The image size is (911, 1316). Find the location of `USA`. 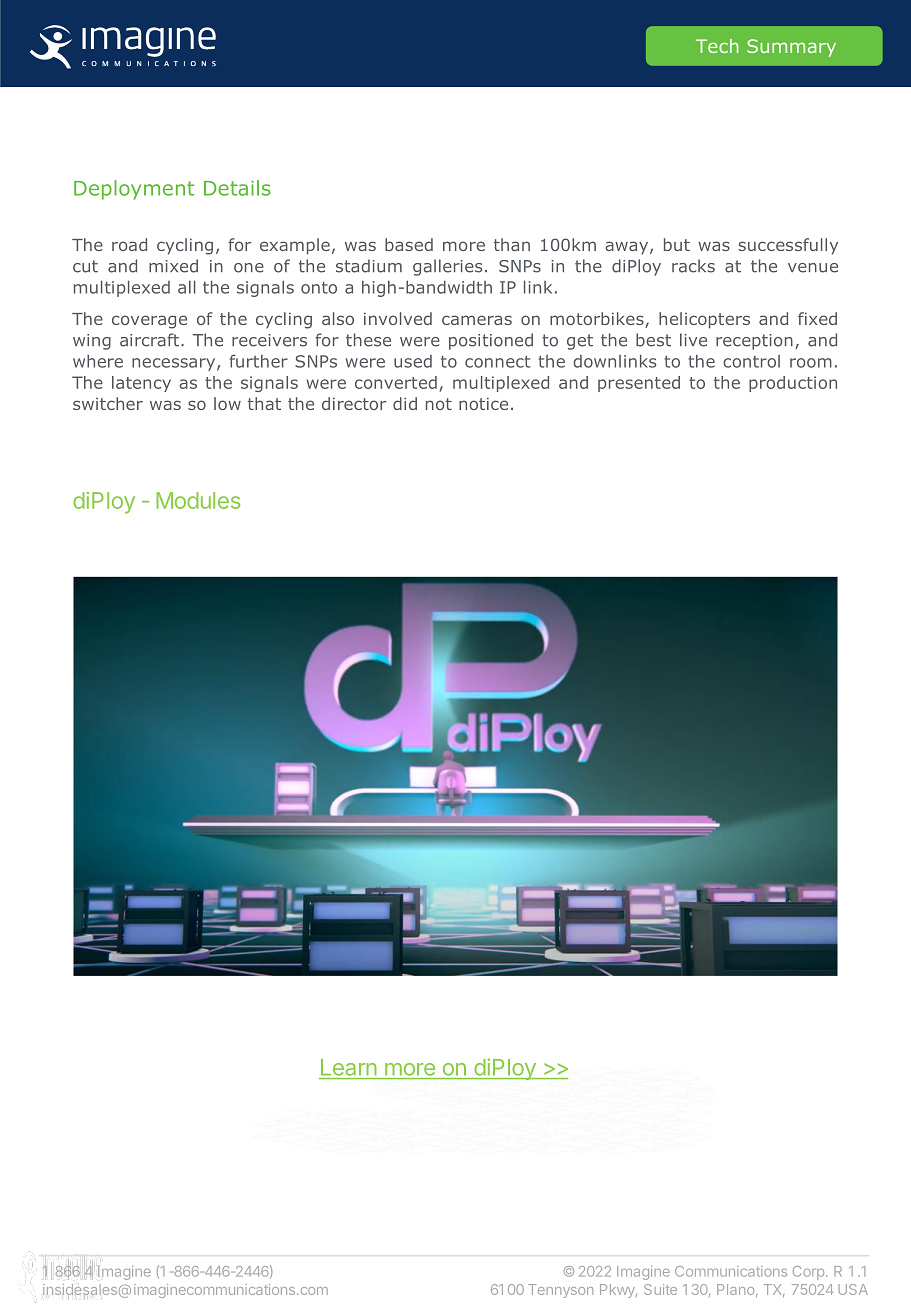

USA is located at coordinates (853, 1289).
